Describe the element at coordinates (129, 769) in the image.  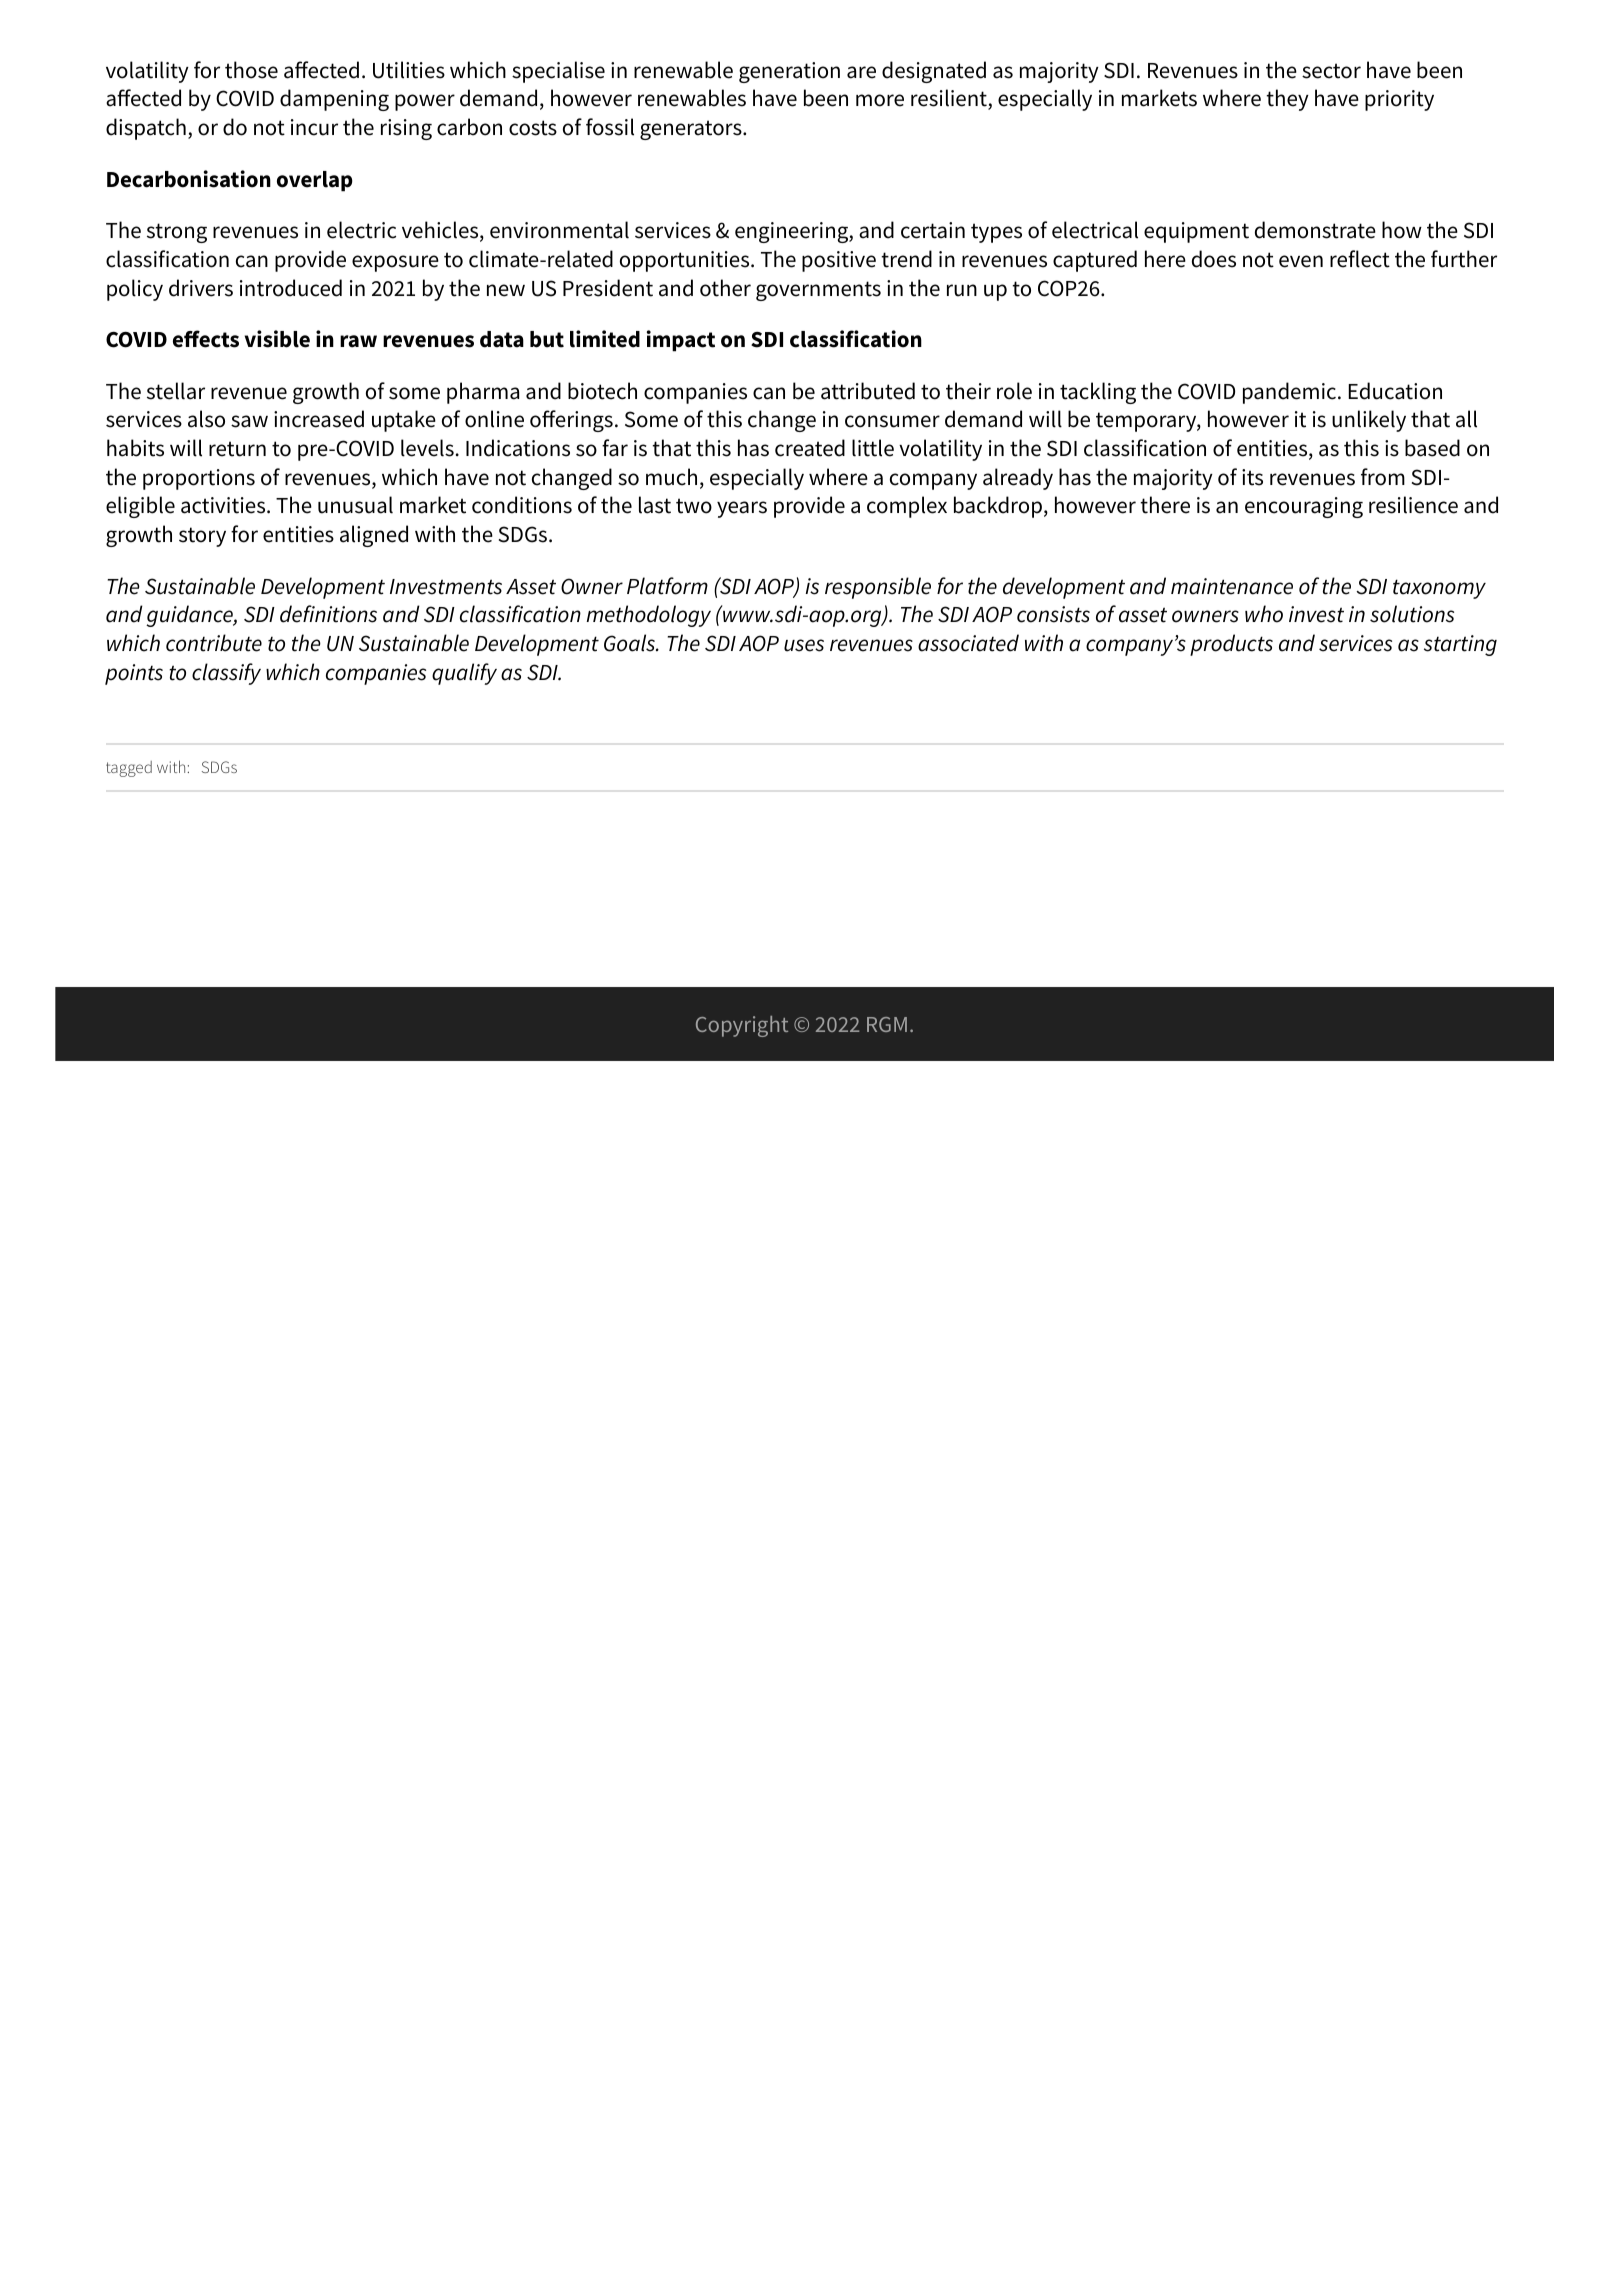
I see `tagged` at that location.
